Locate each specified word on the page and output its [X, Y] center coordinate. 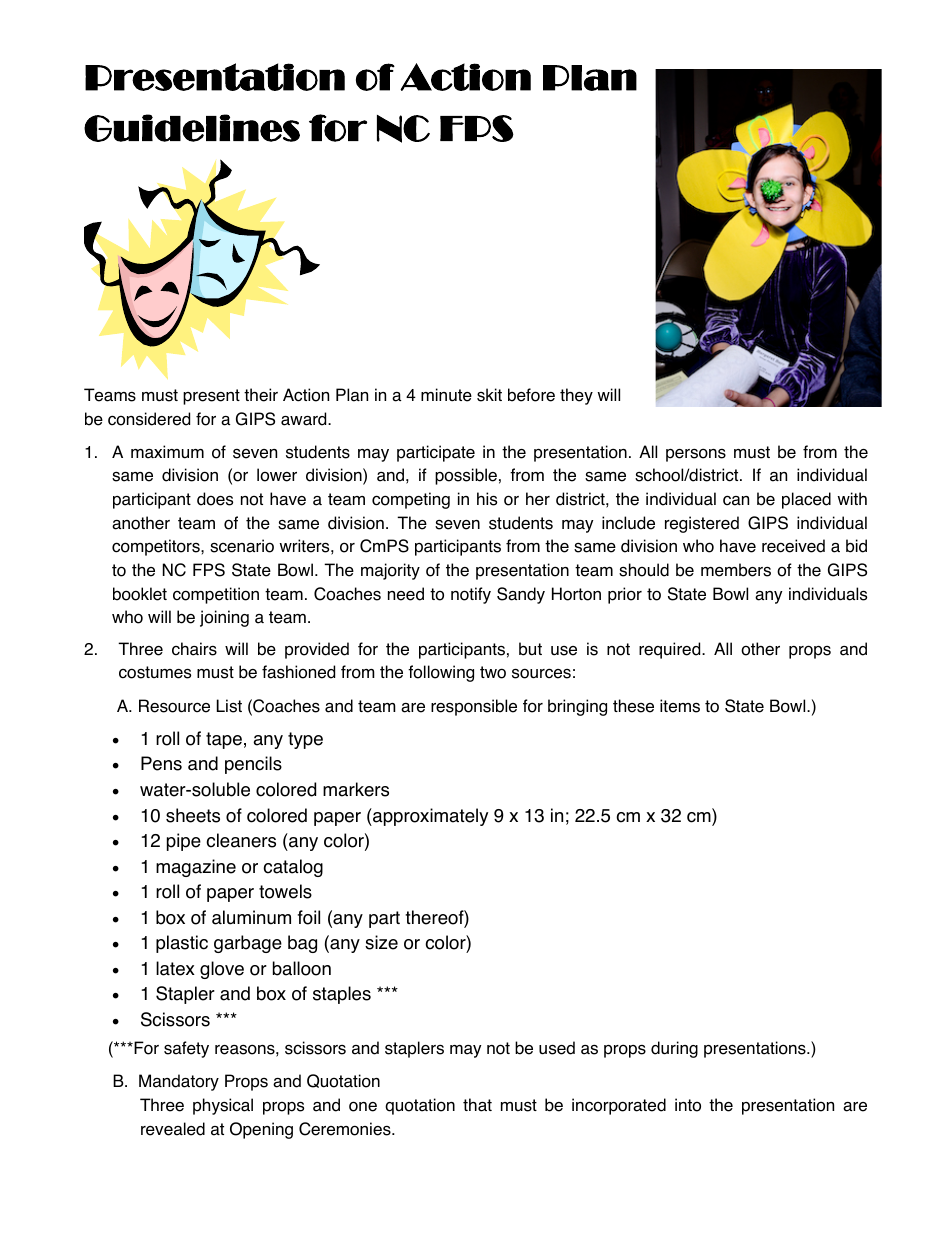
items [680, 706]
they [576, 396]
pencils [253, 765]
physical [223, 1106]
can [736, 500]
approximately [429, 817]
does [215, 499]
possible [466, 476]
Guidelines [192, 128]
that [477, 1105]
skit [489, 395]
